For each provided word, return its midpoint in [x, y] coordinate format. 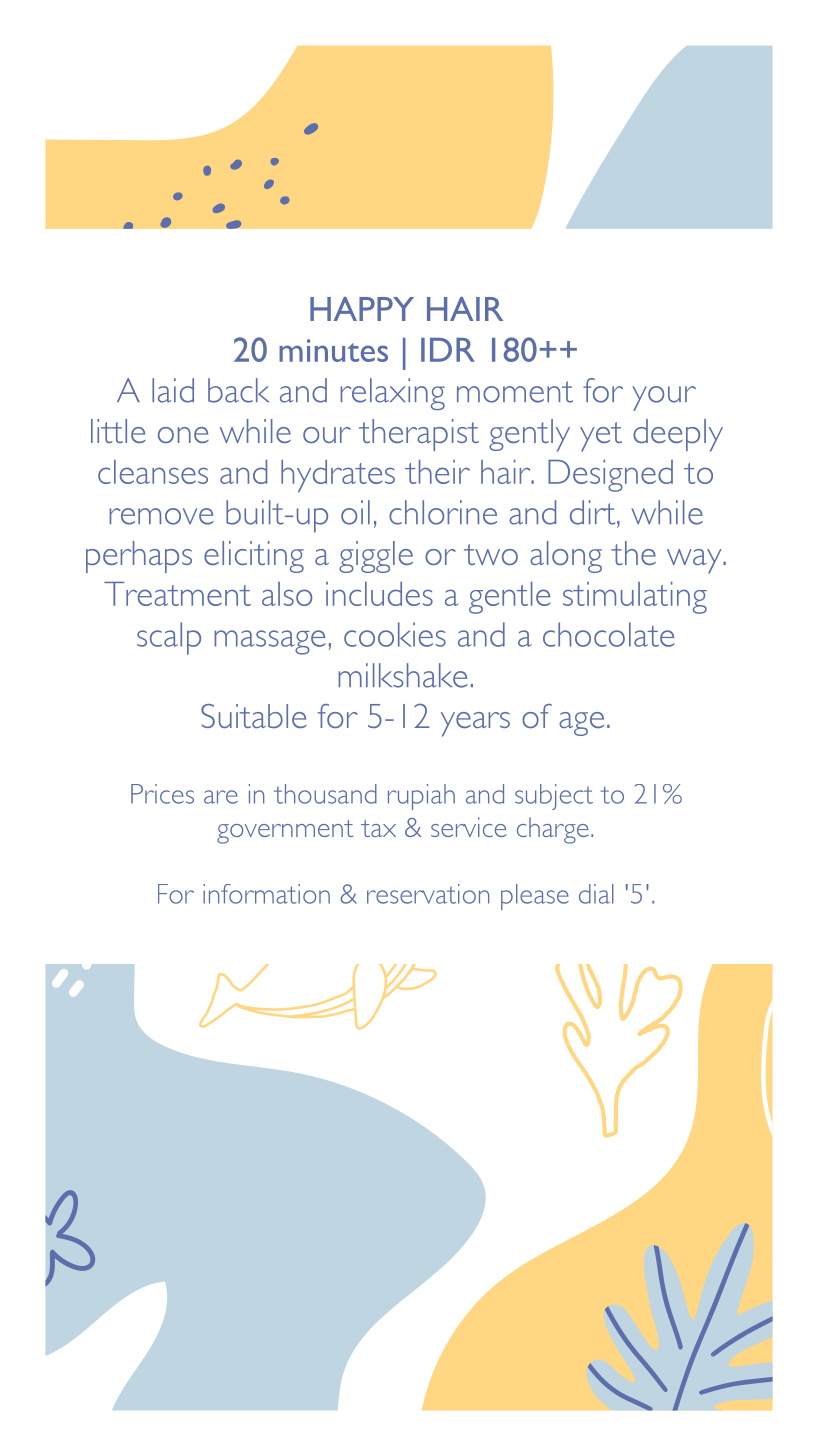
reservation [428, 894]
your [664, 398]
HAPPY [362, 309]
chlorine [443, 512]
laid [173, 390]
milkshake [403, 675]
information [266, 894]
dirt [594, 513]
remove [161, 516]
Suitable [254, 716]
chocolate [609, 634]
